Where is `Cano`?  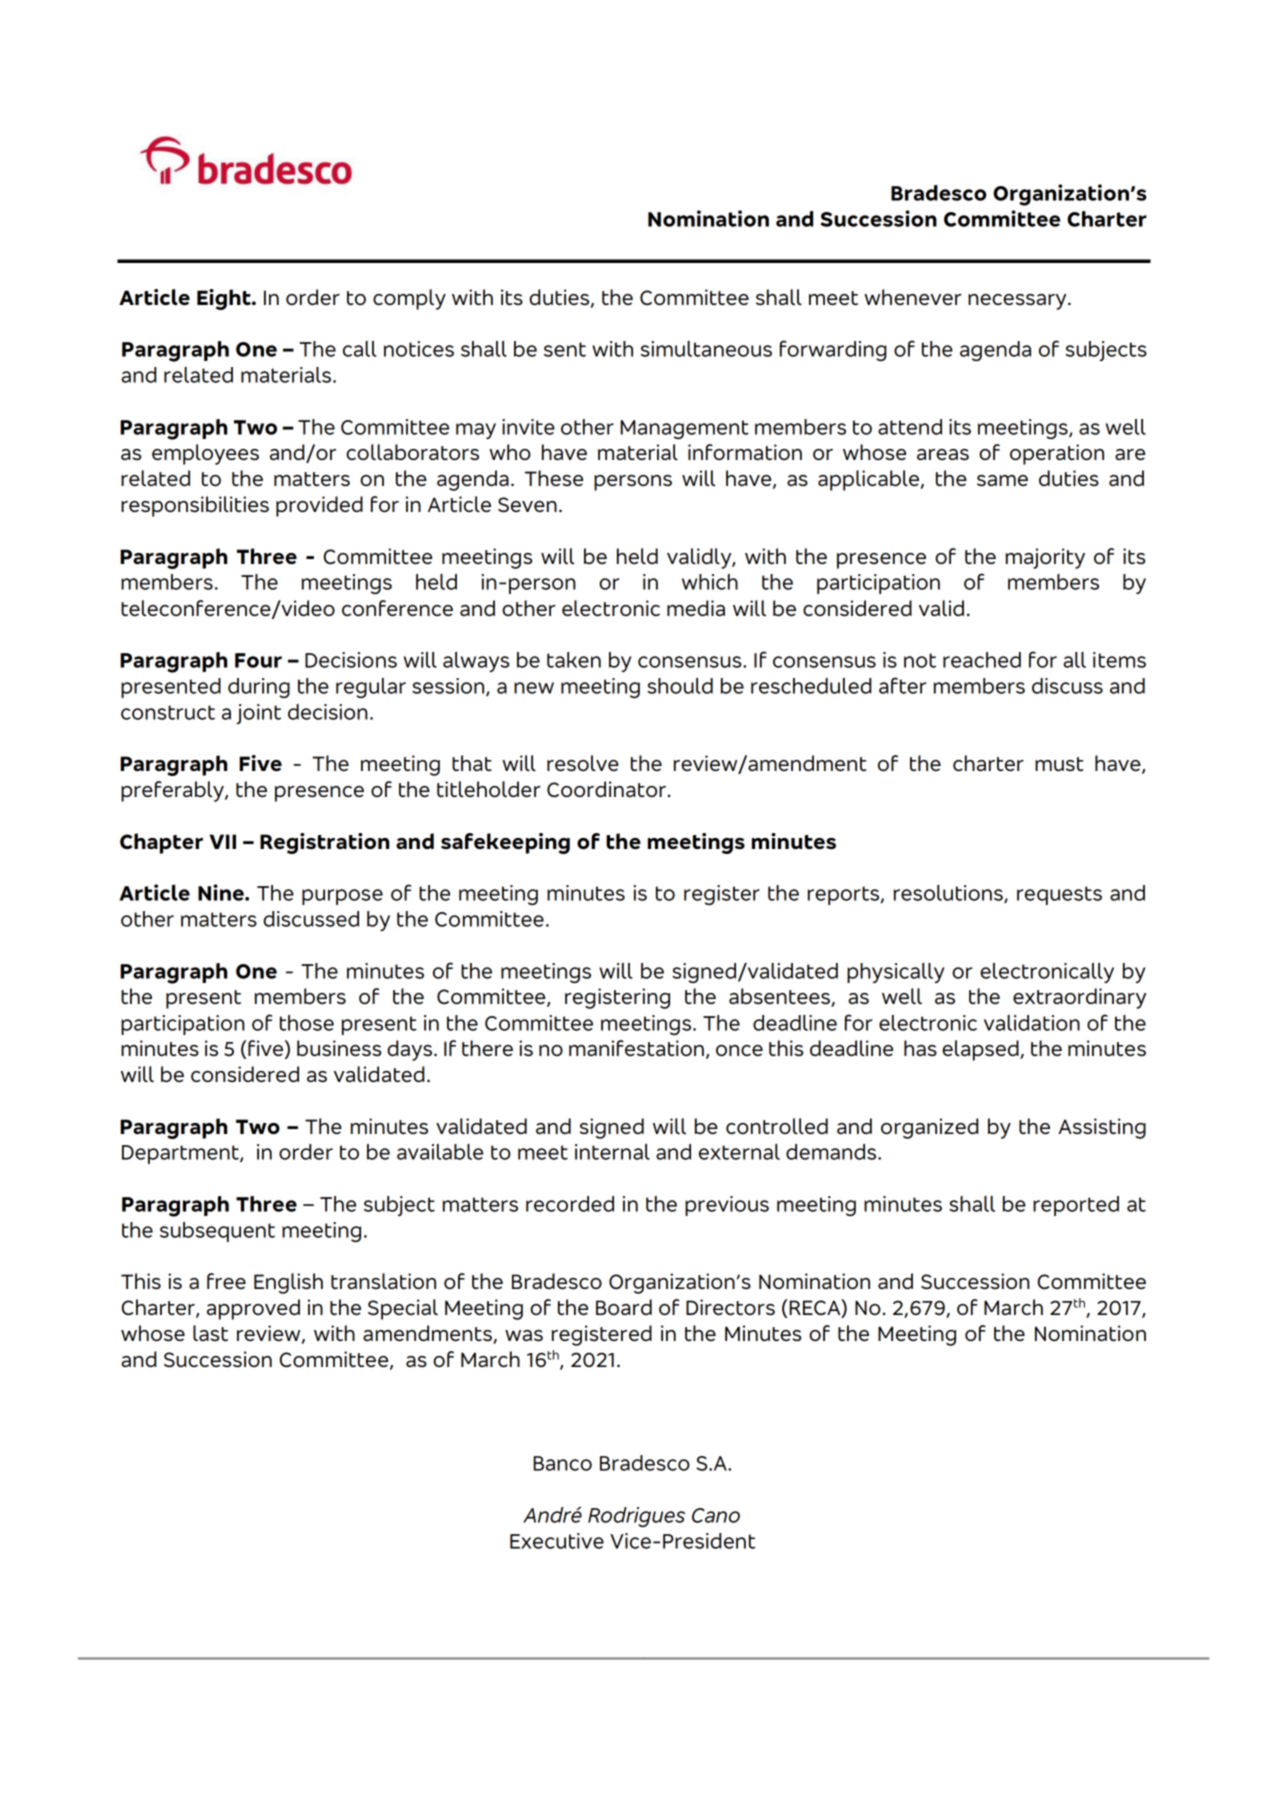 Cano is located at coordinates (716, 1515).
